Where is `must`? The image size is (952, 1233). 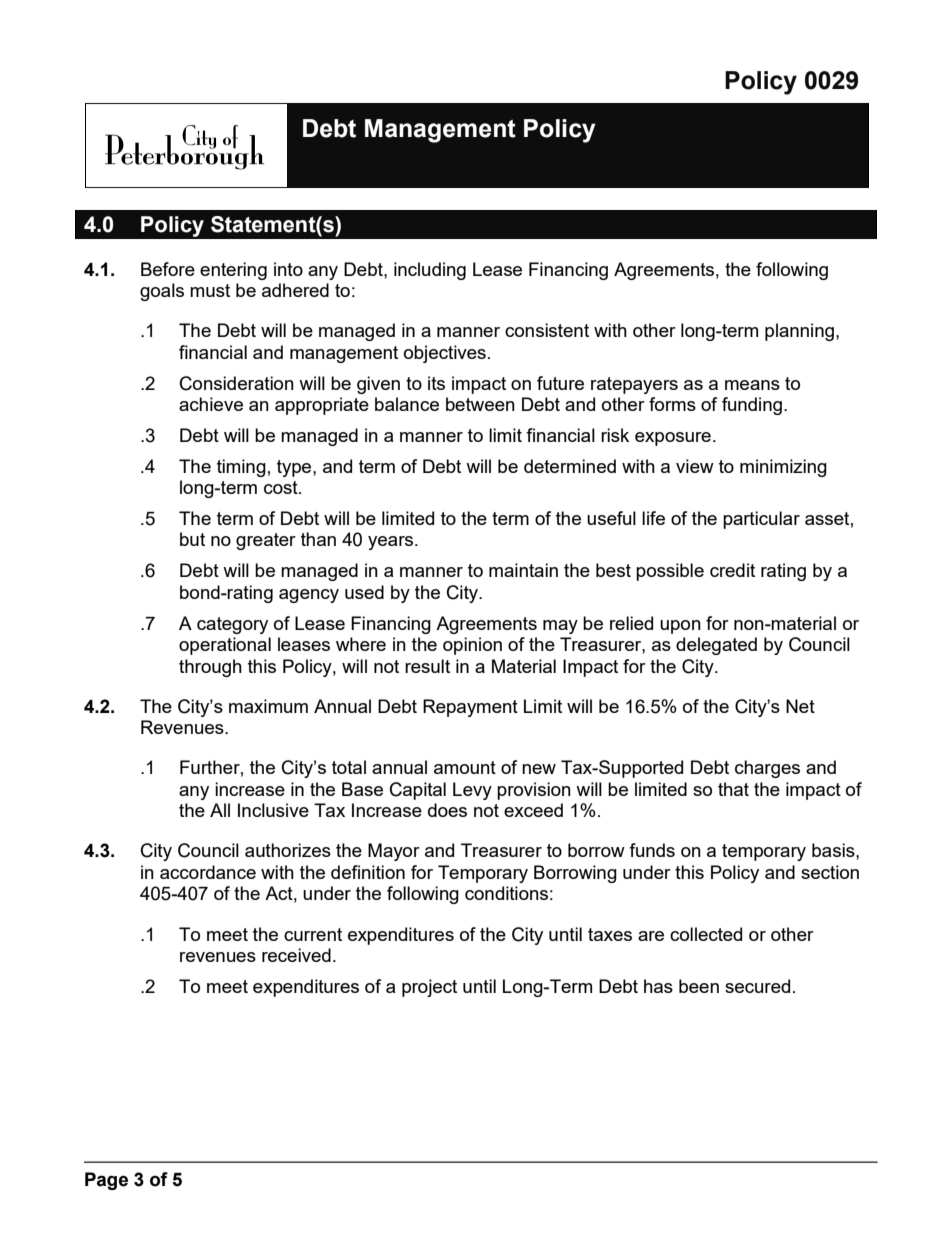 must is located at coordinates (210, 290).
